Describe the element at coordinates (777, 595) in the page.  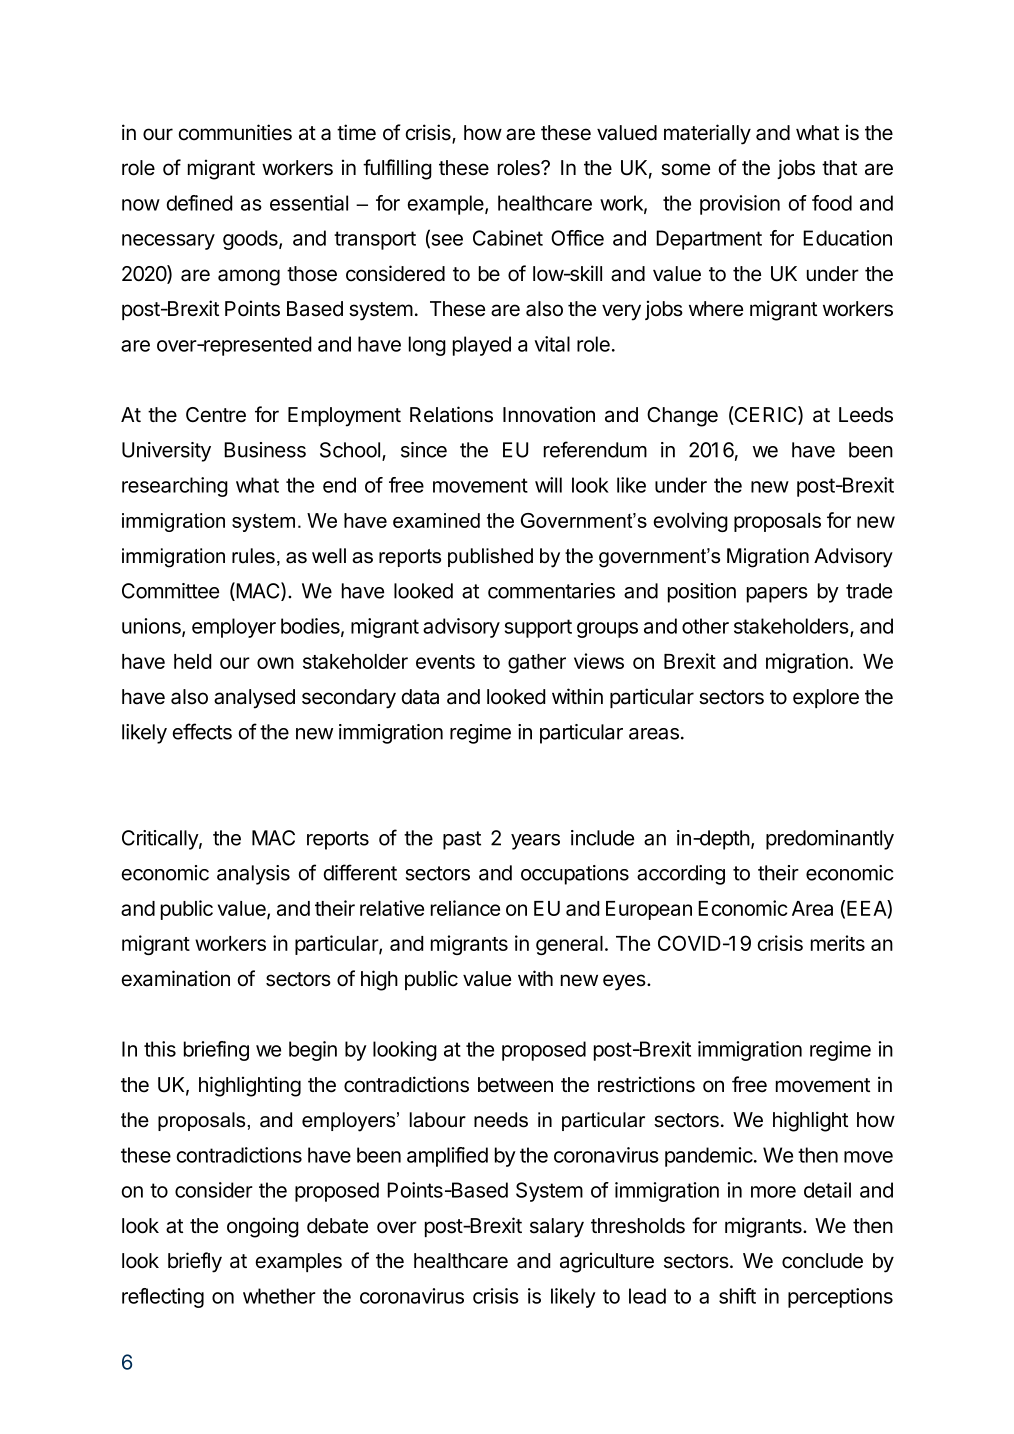
I see `papers` at that location.
